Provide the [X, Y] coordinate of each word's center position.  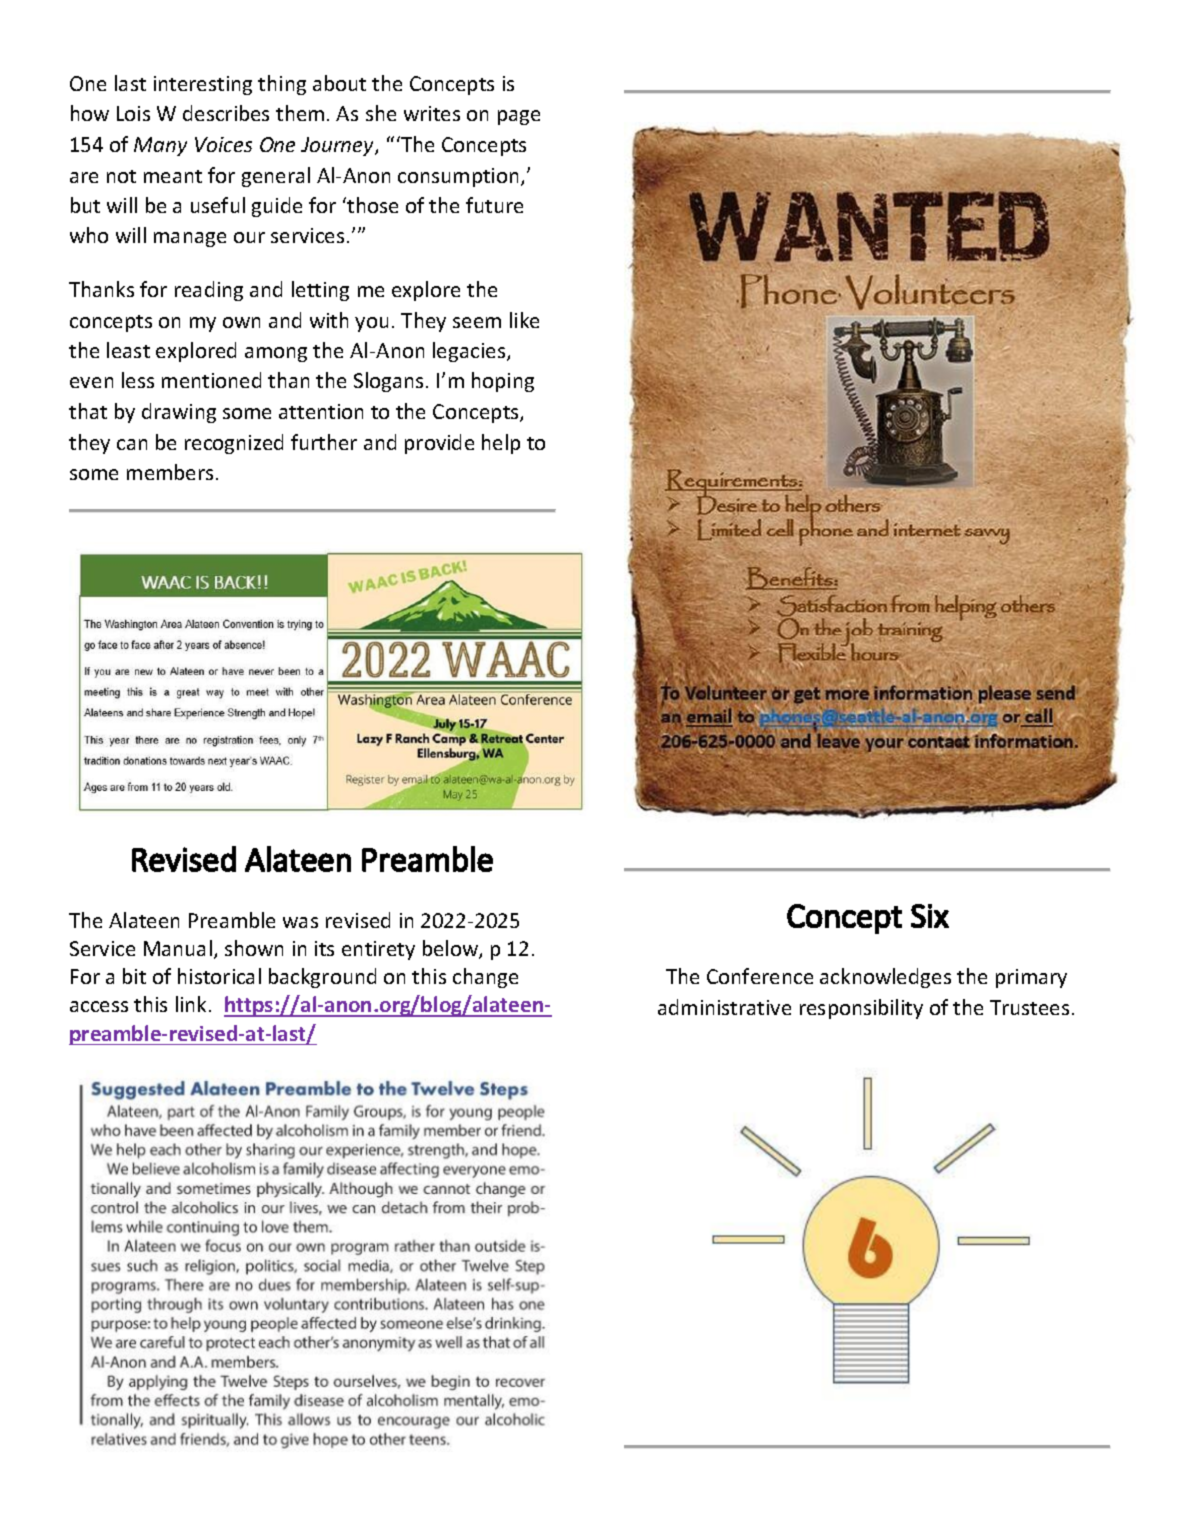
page [519, 117]
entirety [378, 950]
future [494, 205]
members [170, 472]
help [501, 444]
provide [439, 444]
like [524, 320]
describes [226, 113]
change [485, 978]
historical [219, 976]
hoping [503, 382]
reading [209, 291]
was [300, 922]
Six [930, 916]
